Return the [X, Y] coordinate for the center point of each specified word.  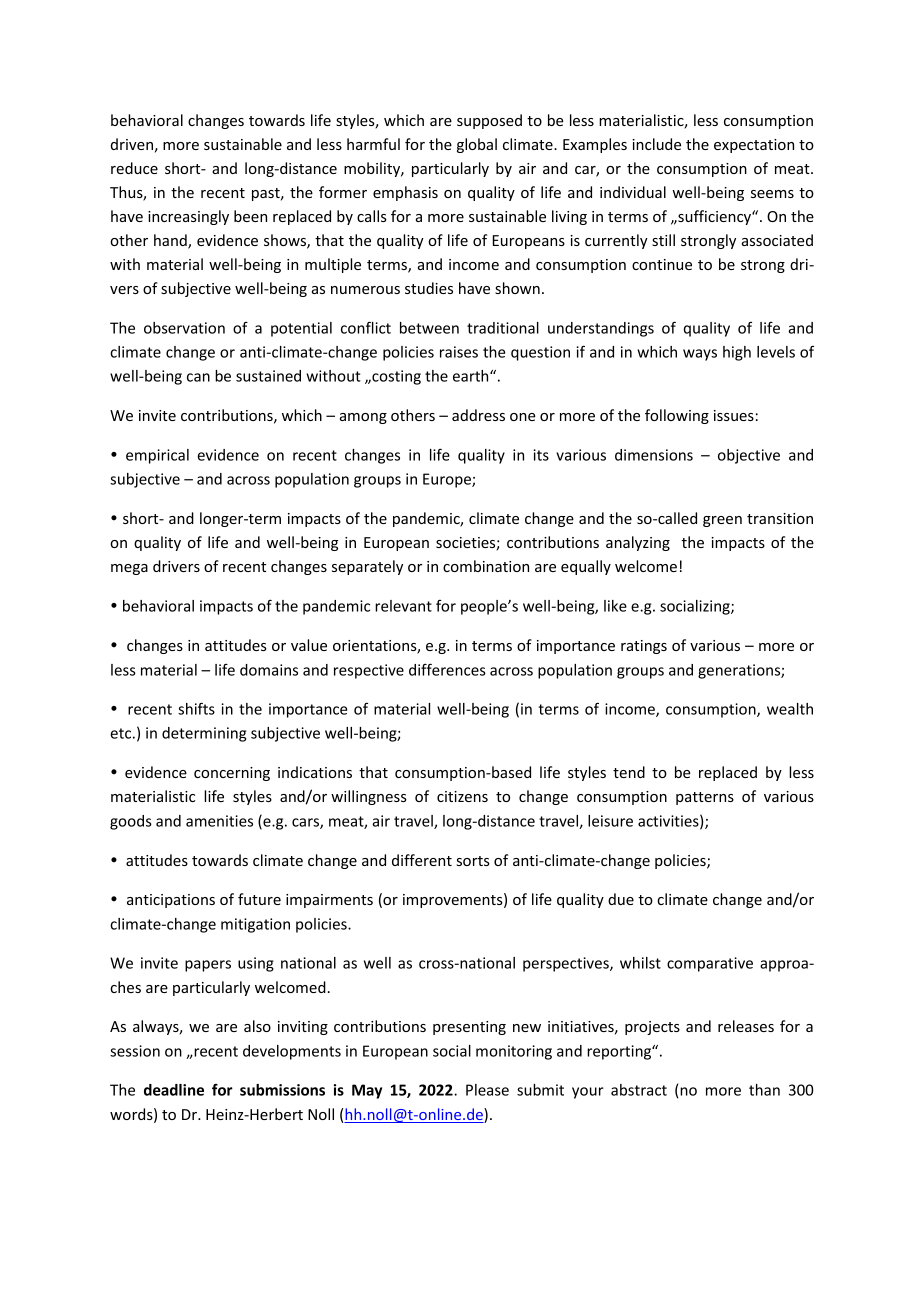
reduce [134, 168]
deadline [174, 1090]
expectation [754, 146]
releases [746, 1026]
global [477, 145]
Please [487, 1090]
